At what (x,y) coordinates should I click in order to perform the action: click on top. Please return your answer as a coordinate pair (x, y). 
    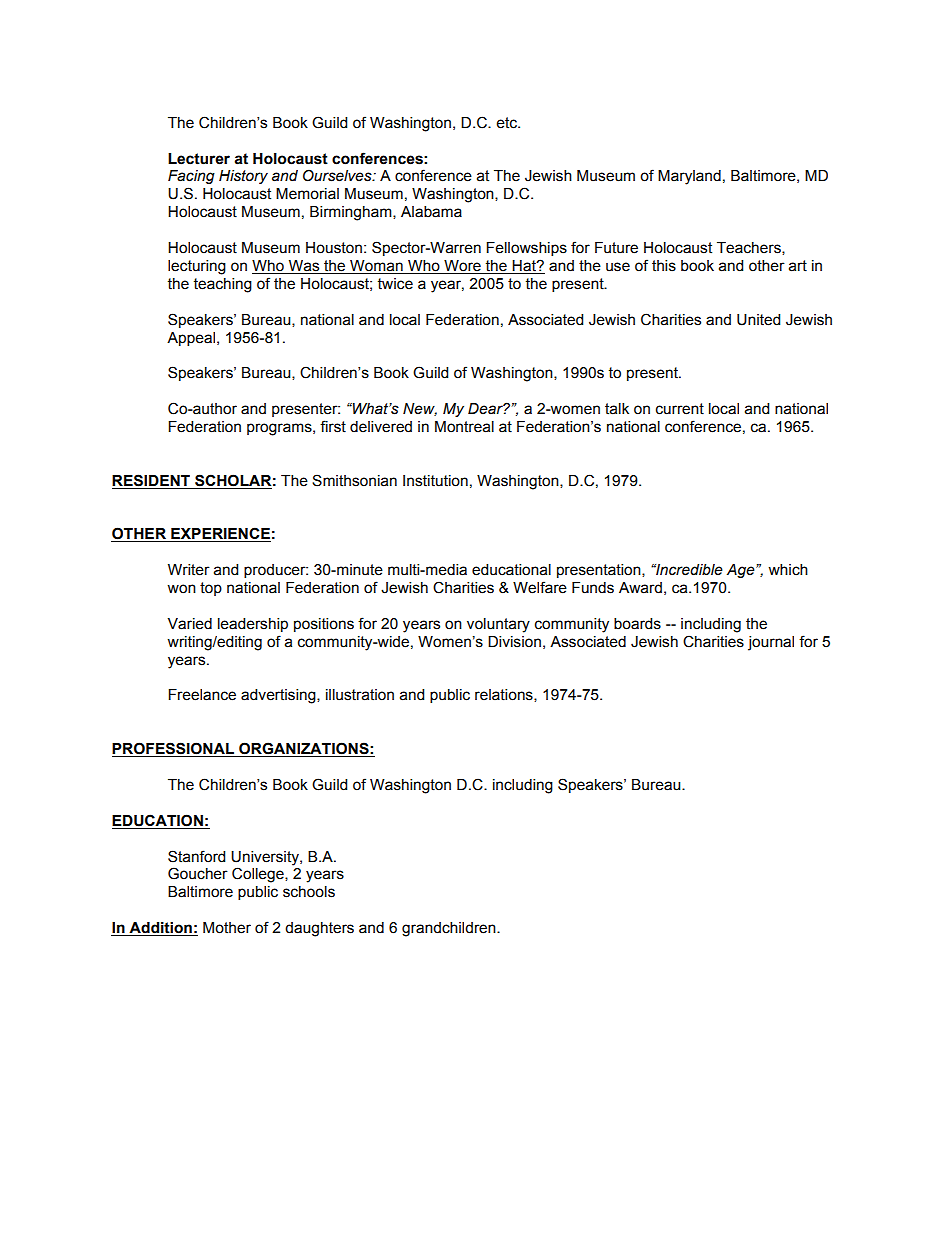
    Looking at the image, I should click on (211, 589).
